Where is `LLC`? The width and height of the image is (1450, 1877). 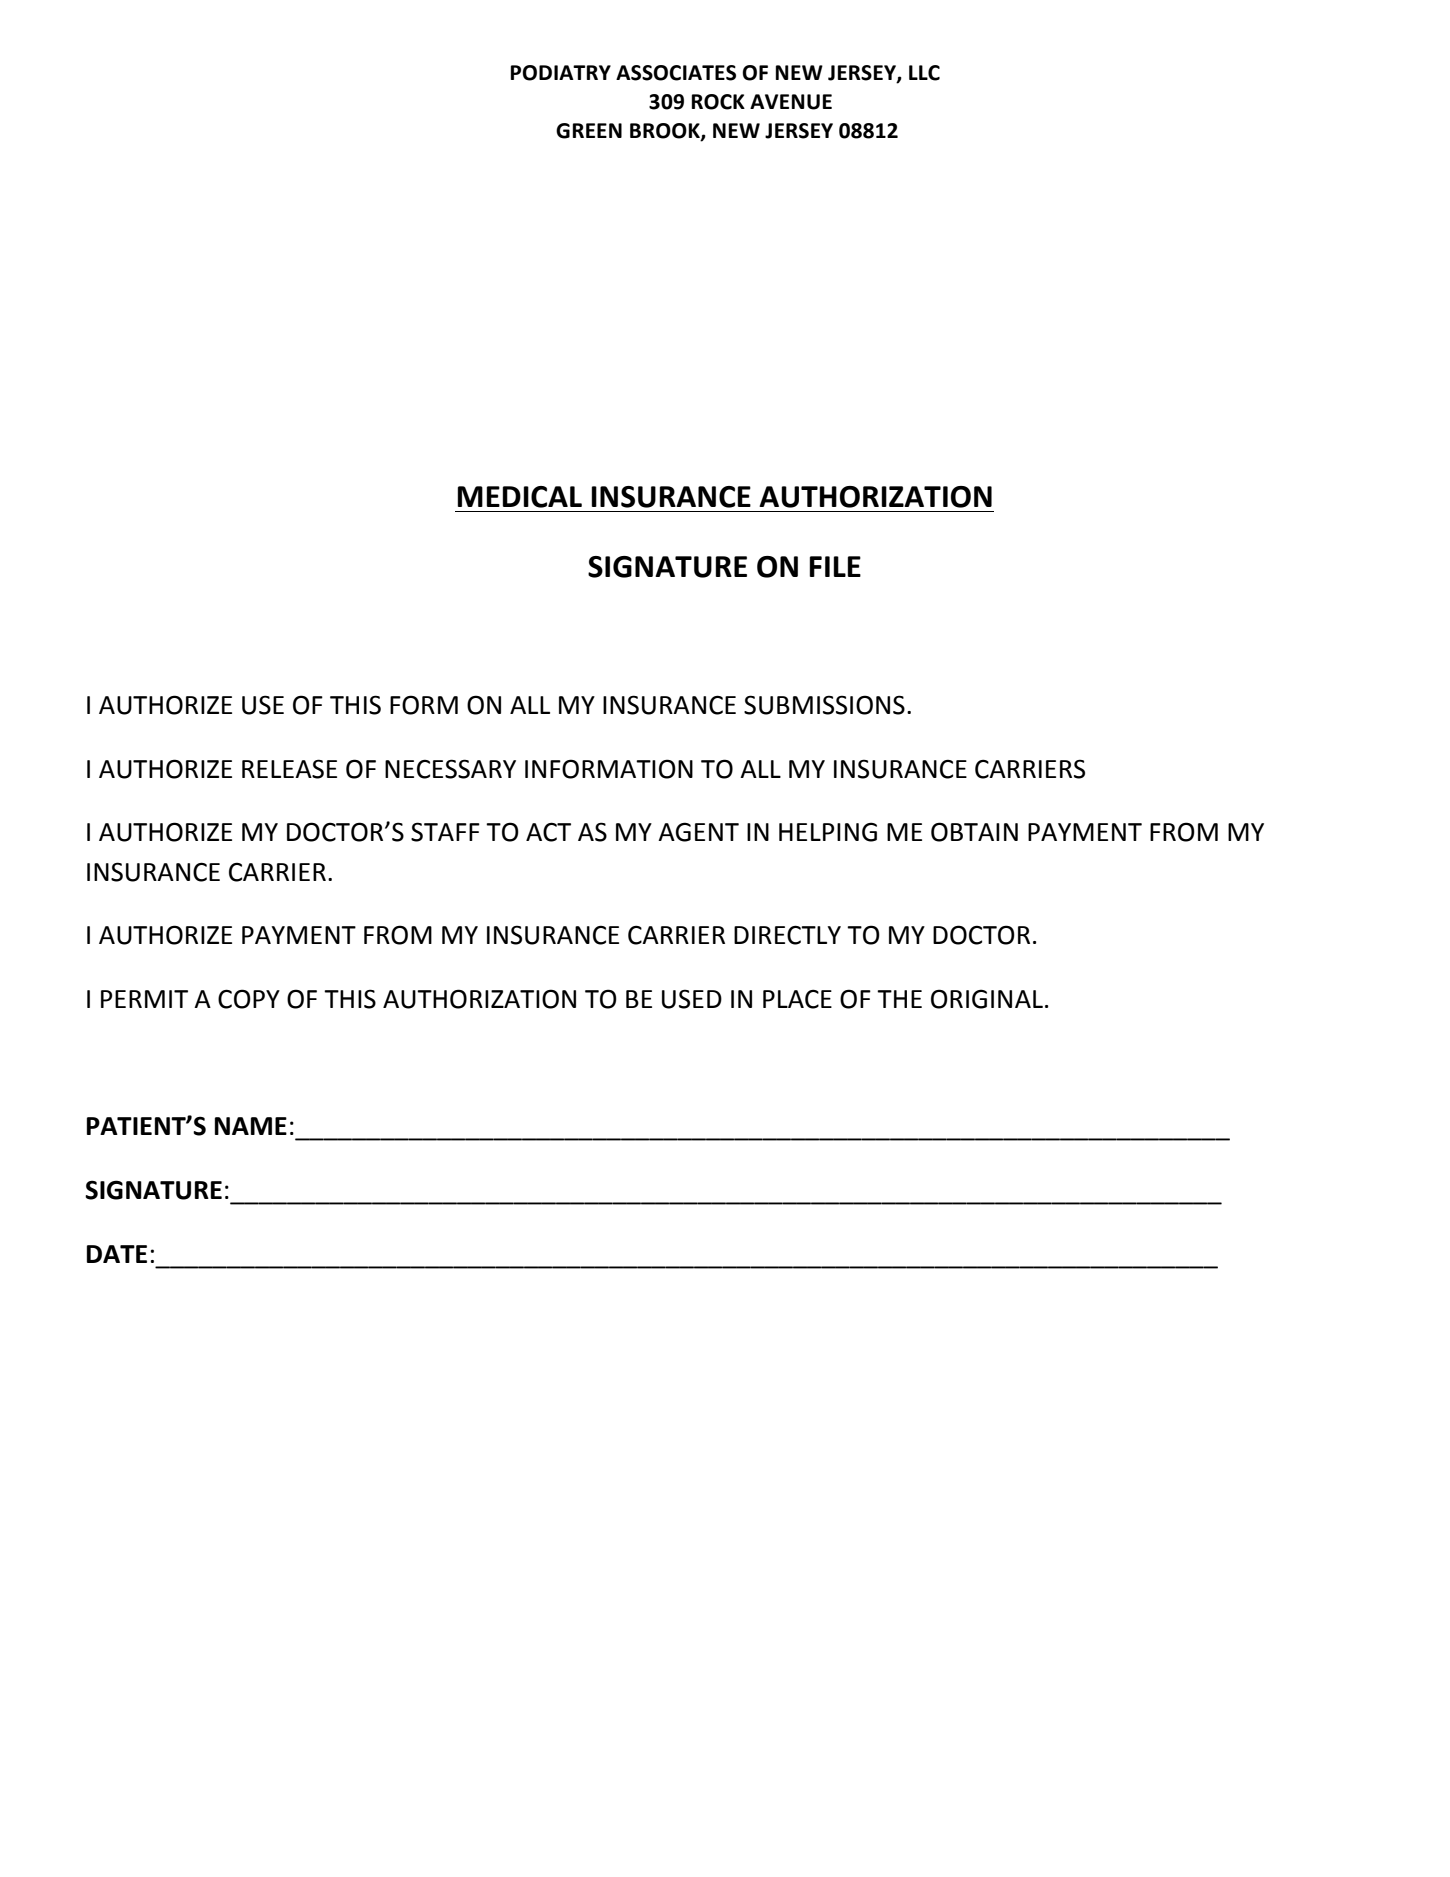 LLC is located at coordinates (924, 73).
